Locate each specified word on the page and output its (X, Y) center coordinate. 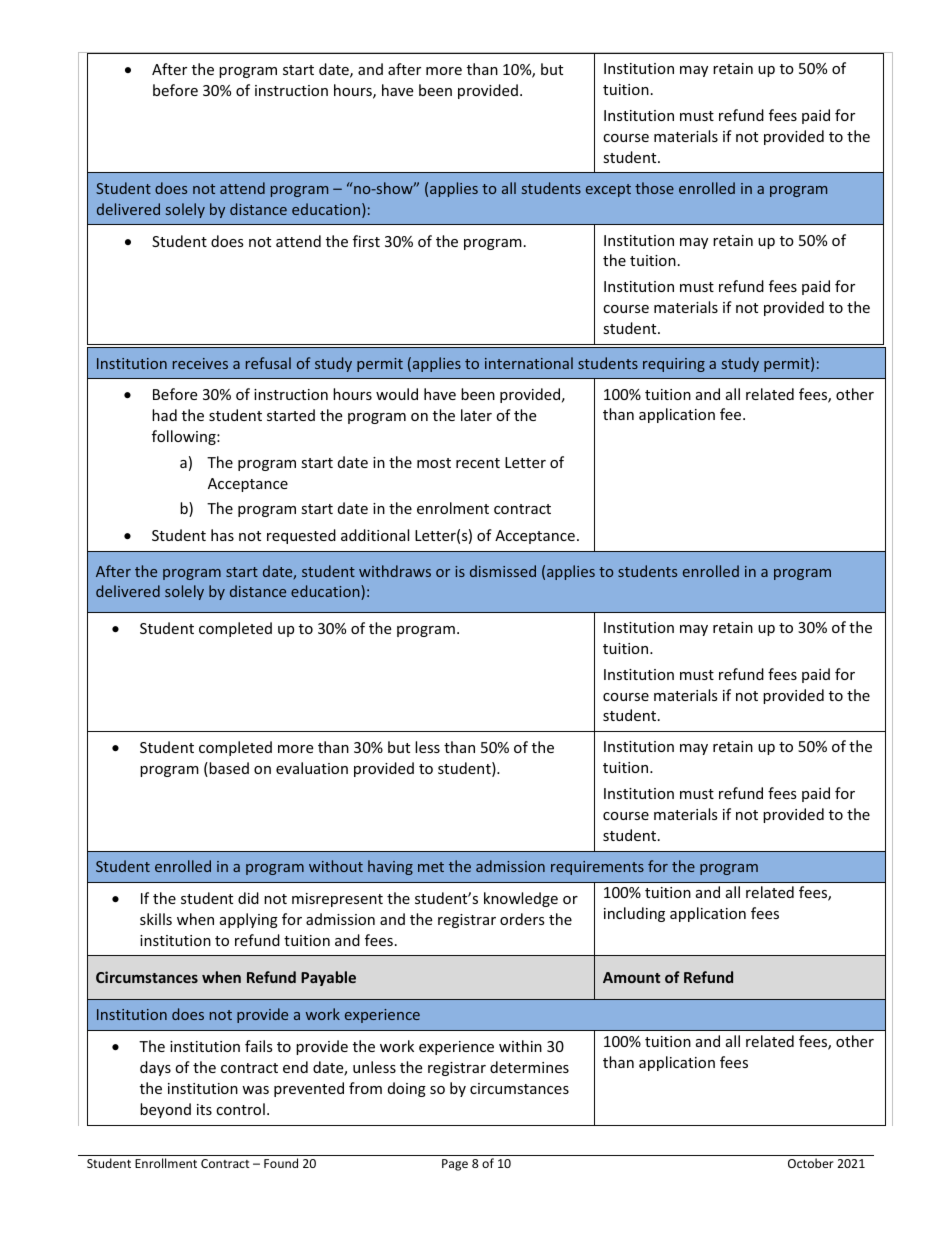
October (811, 1163)
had (164, 415)
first (366, 241)
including (634, 914)
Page (455, 1165)
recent (478, 463)
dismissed (503, 571)
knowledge (521, 899)
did (248, 898)
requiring (674, 365)
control (240, 1109)
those (654, 188)
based (229, 768)
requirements (597, 868)
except (608, 190)
